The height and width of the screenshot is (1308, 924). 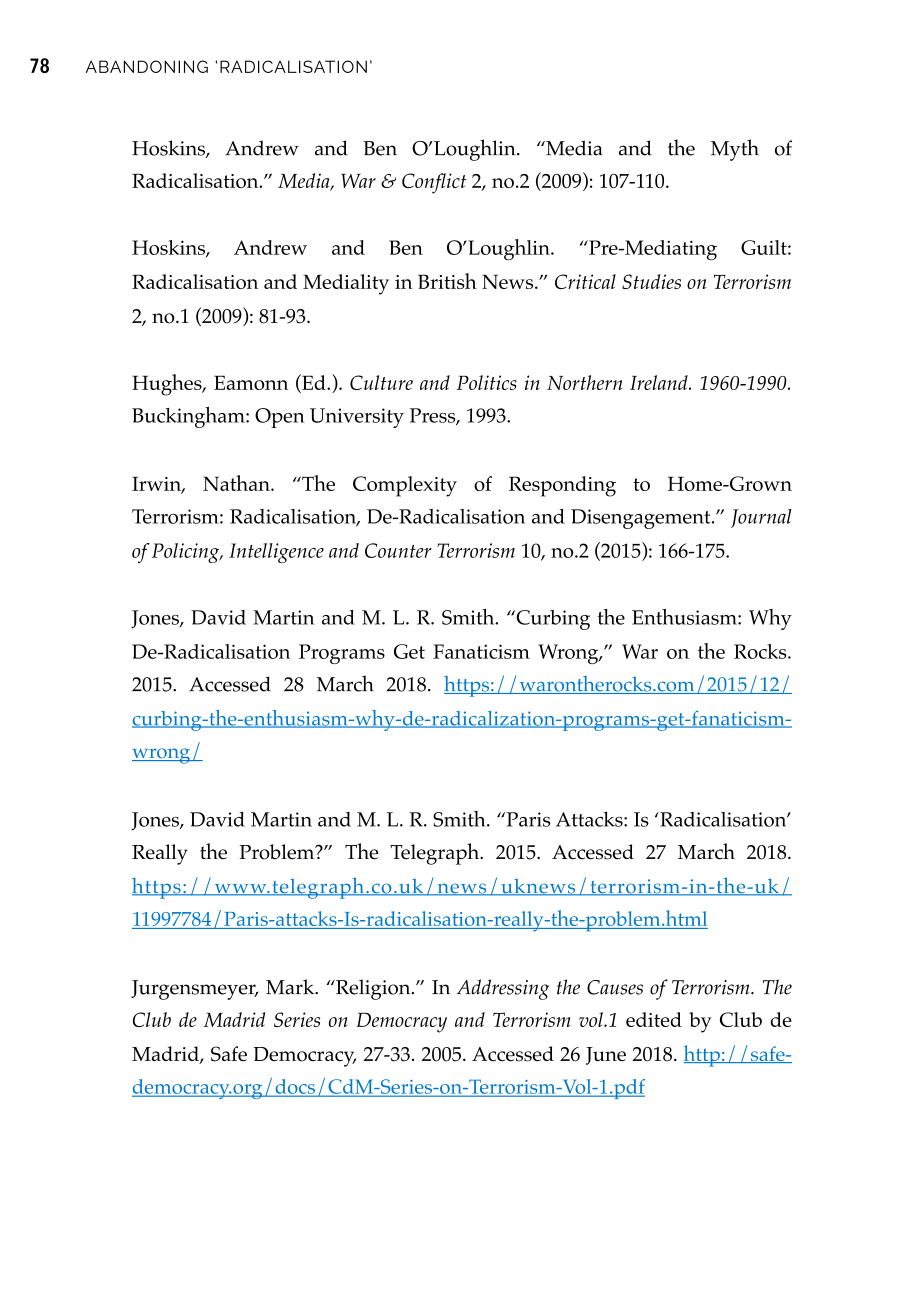 I want to click on Myth, so click(x=735, y=150).
